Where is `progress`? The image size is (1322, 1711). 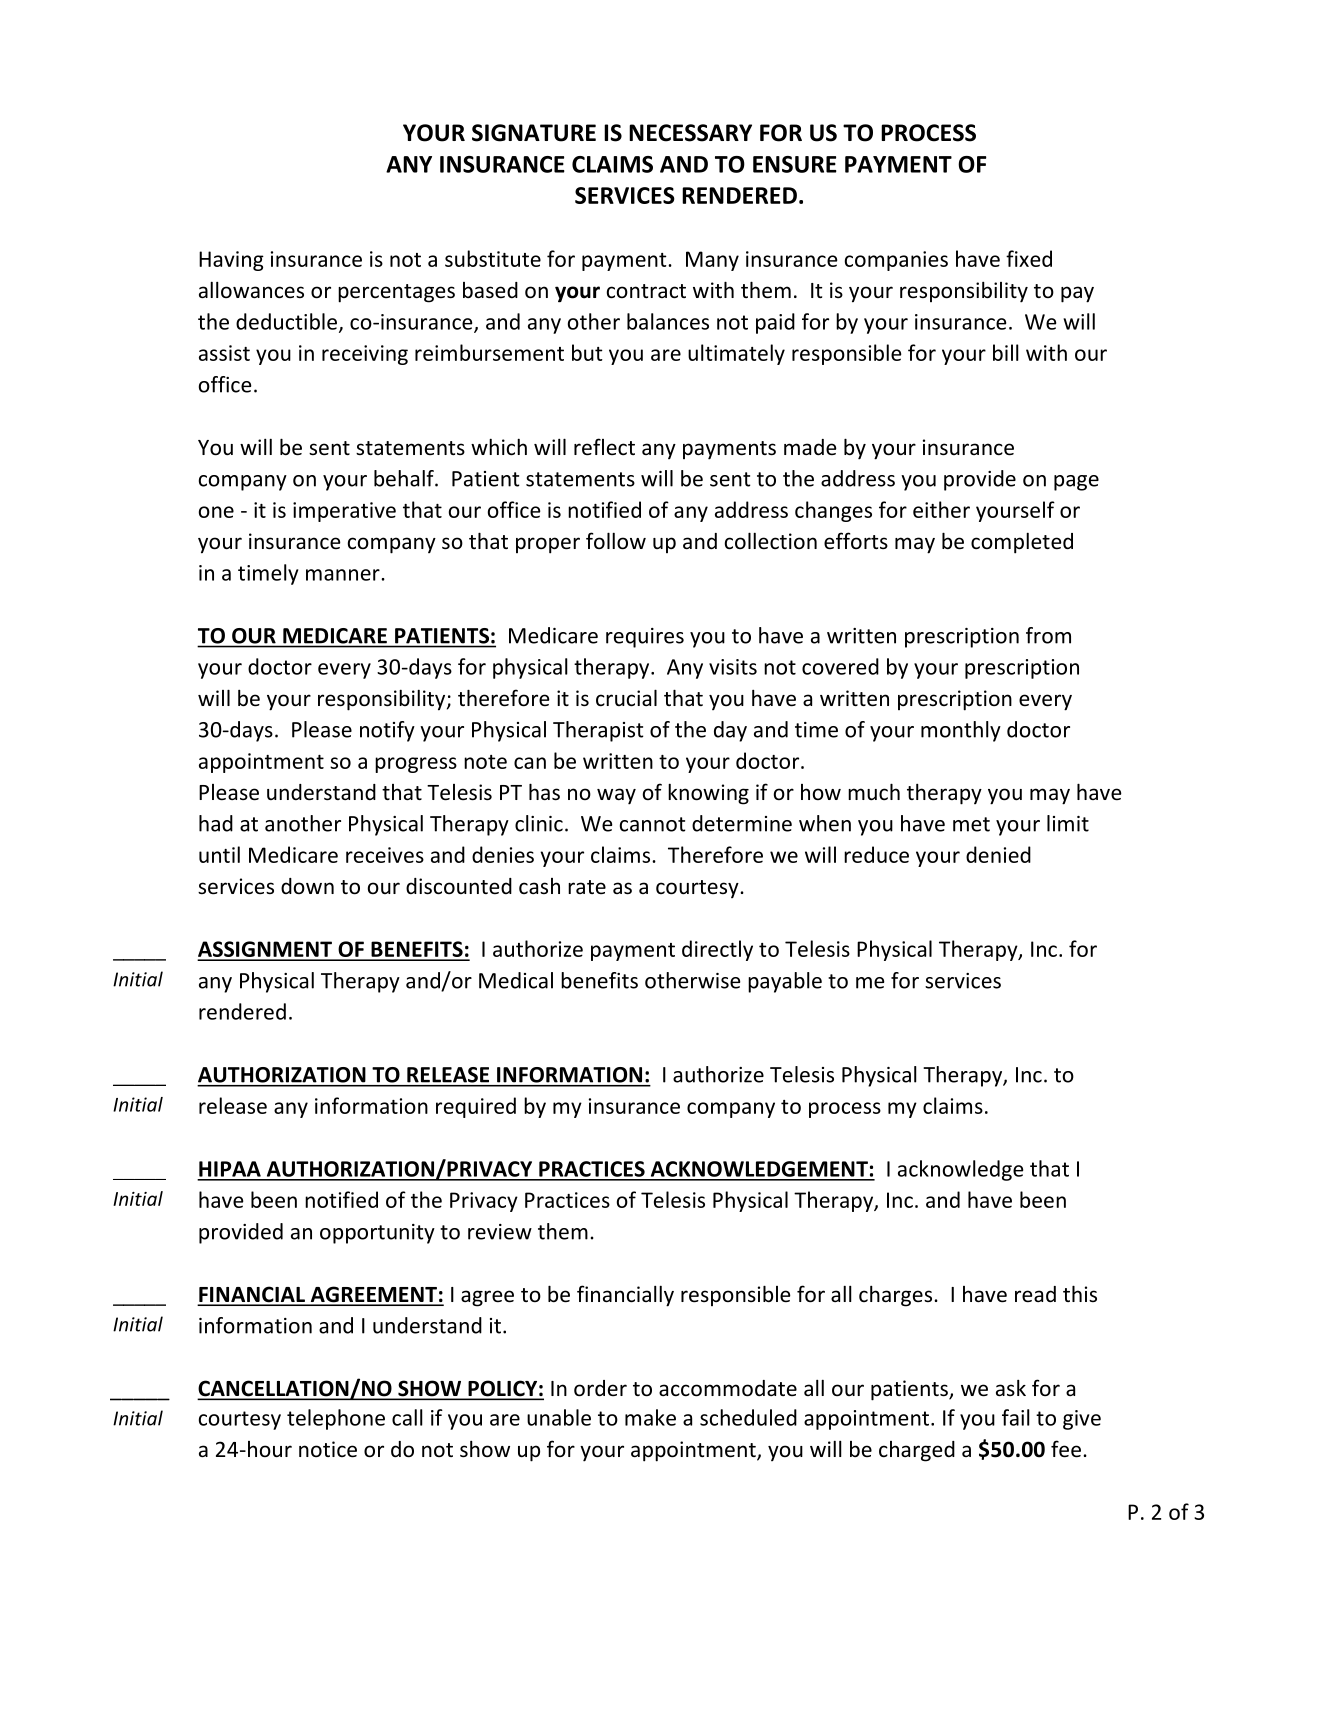
progress is located at coordinates (416, 765).
